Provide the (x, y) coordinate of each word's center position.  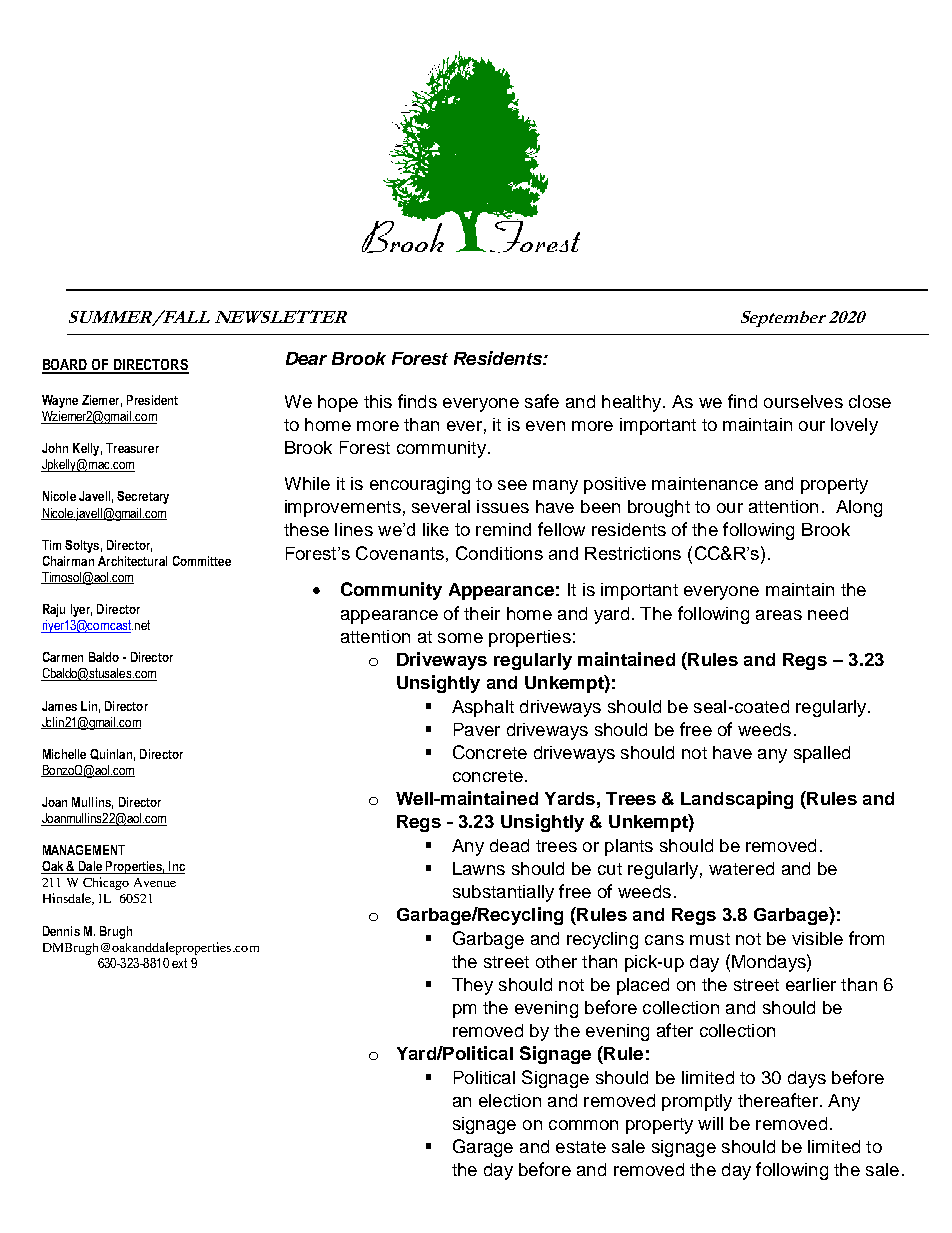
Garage (483, 1148)
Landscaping (737, 800)
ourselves (803, 401)
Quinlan (111, 754)
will (710, 1123)
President (152, 400)
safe (542, 401)
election (510, 1100)
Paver (477, 729)
